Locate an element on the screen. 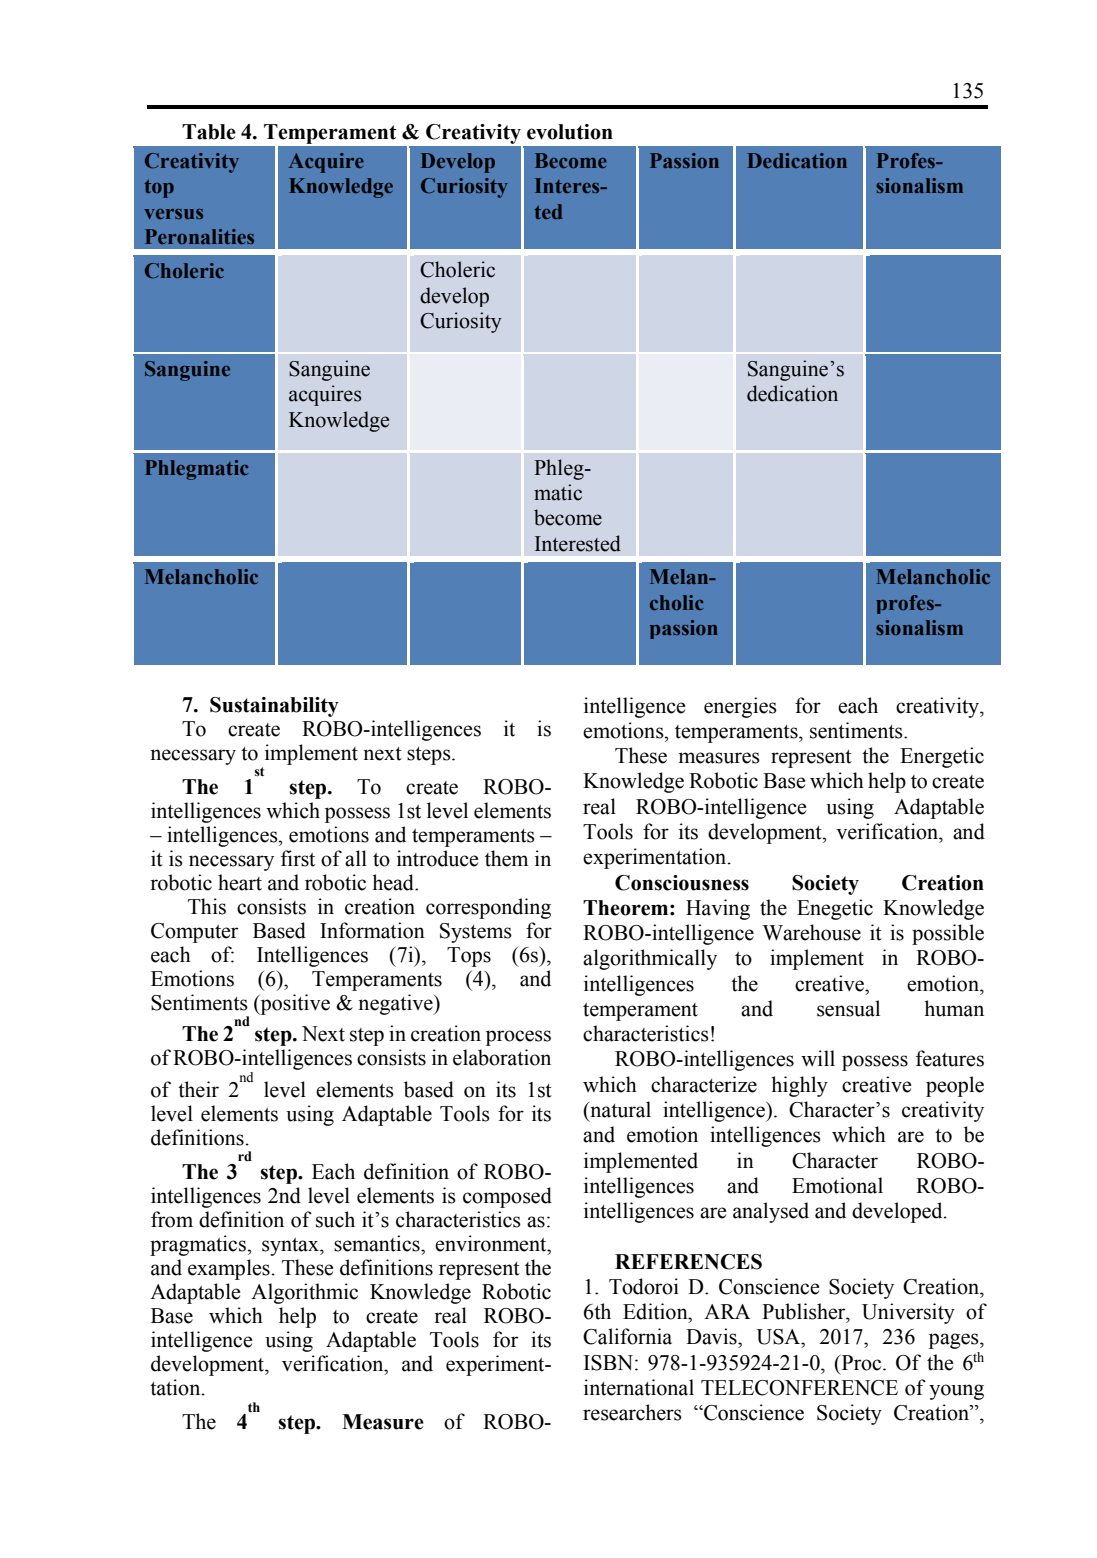 This screenshot has height=1558, width=1097. versus is located at coordinates (173, 214).
